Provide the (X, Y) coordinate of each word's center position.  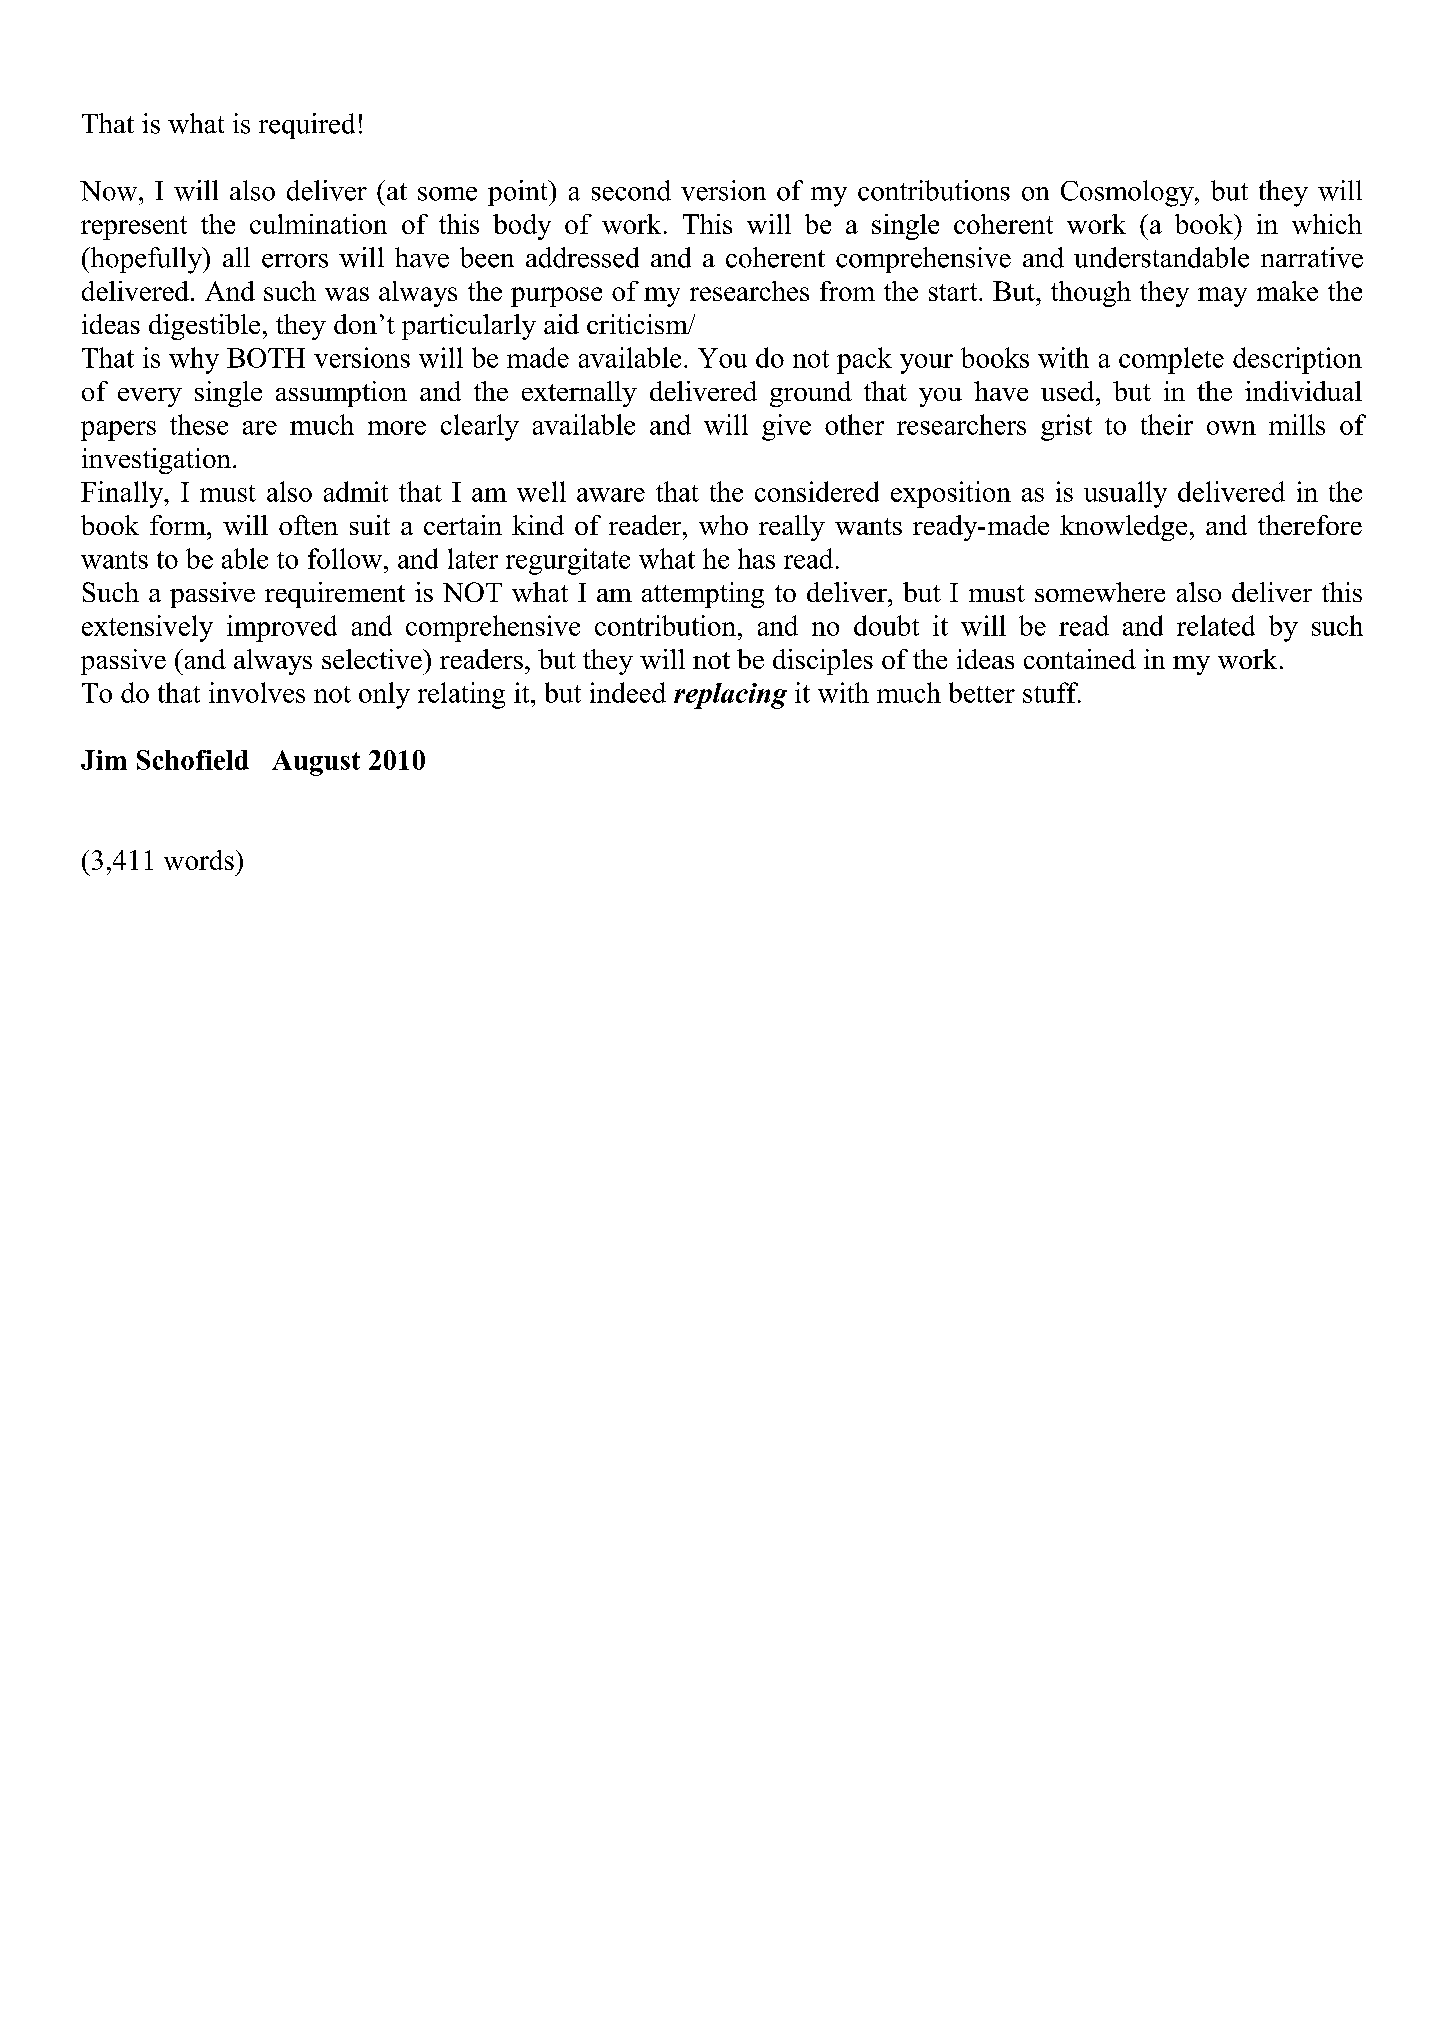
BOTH (266, 358)
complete (1171, 360)
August (316, 763)
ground (811, 394)
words (199, 860)
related (1216, 625)
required (307, 126)
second (631, 190)
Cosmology (1128, 193)
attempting (703, 595)
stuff (1052, 692)
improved (282, 628)
